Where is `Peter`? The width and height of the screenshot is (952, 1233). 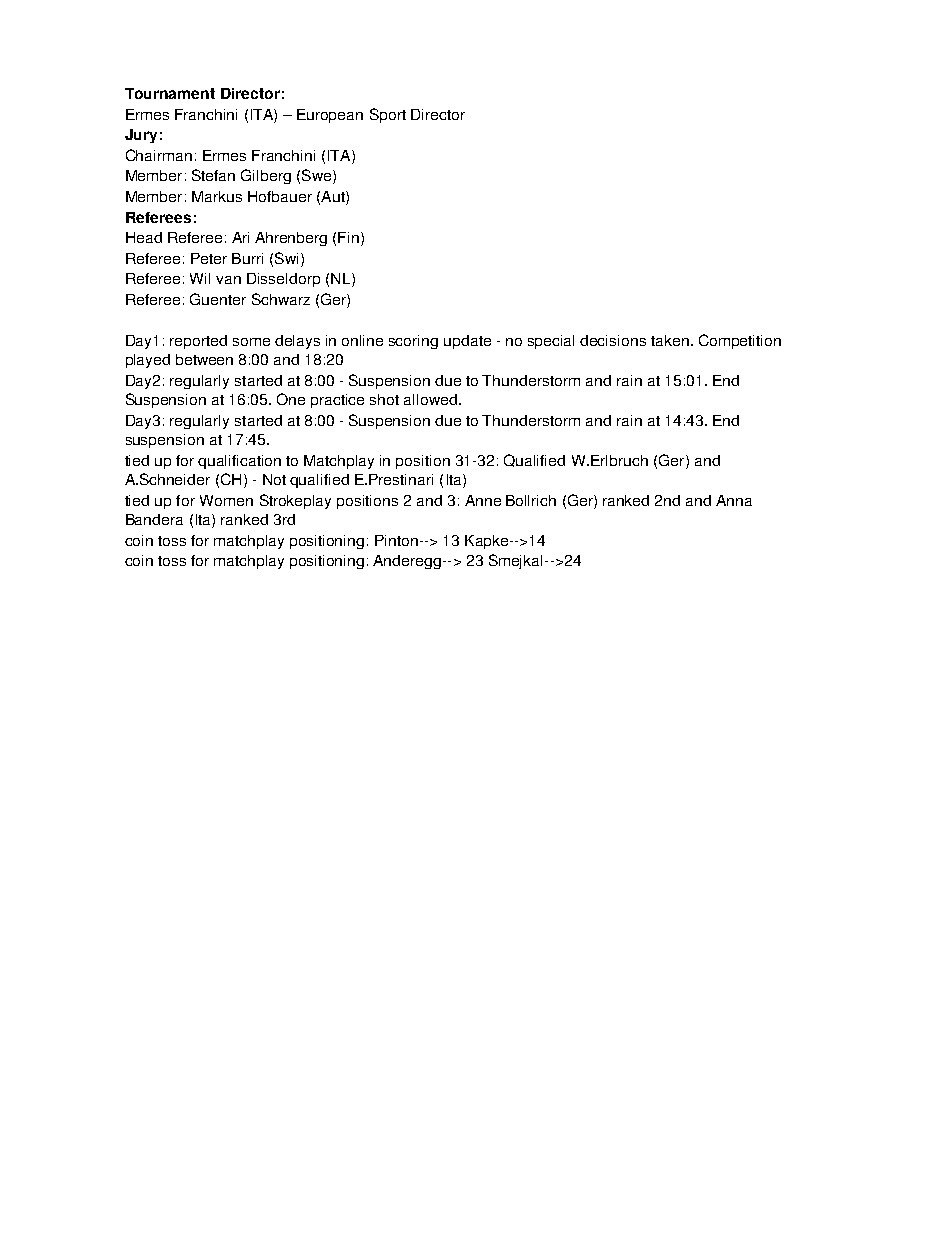
Peter is located at coordinates (209, 258).
